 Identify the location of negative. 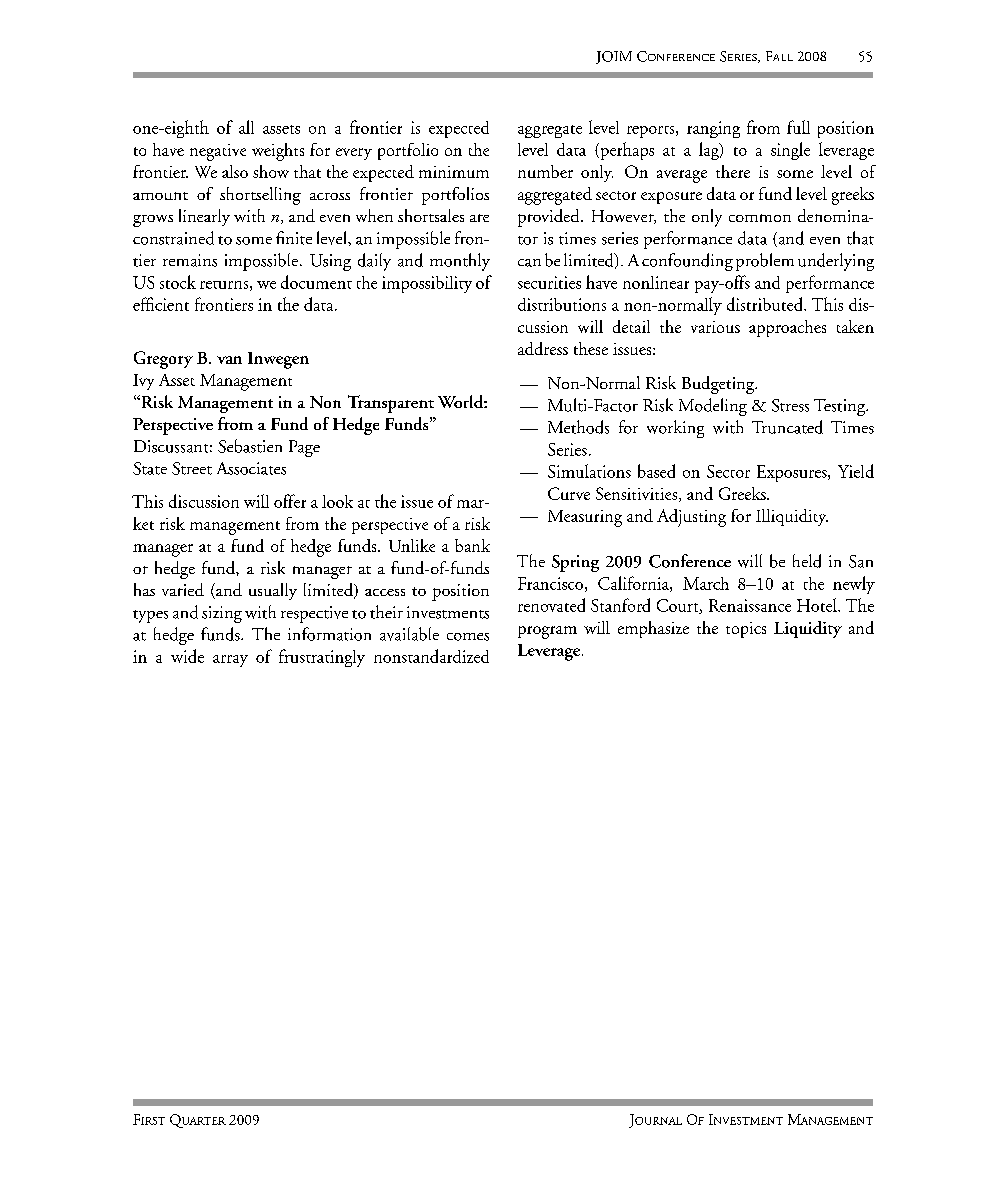
(218, 152).
